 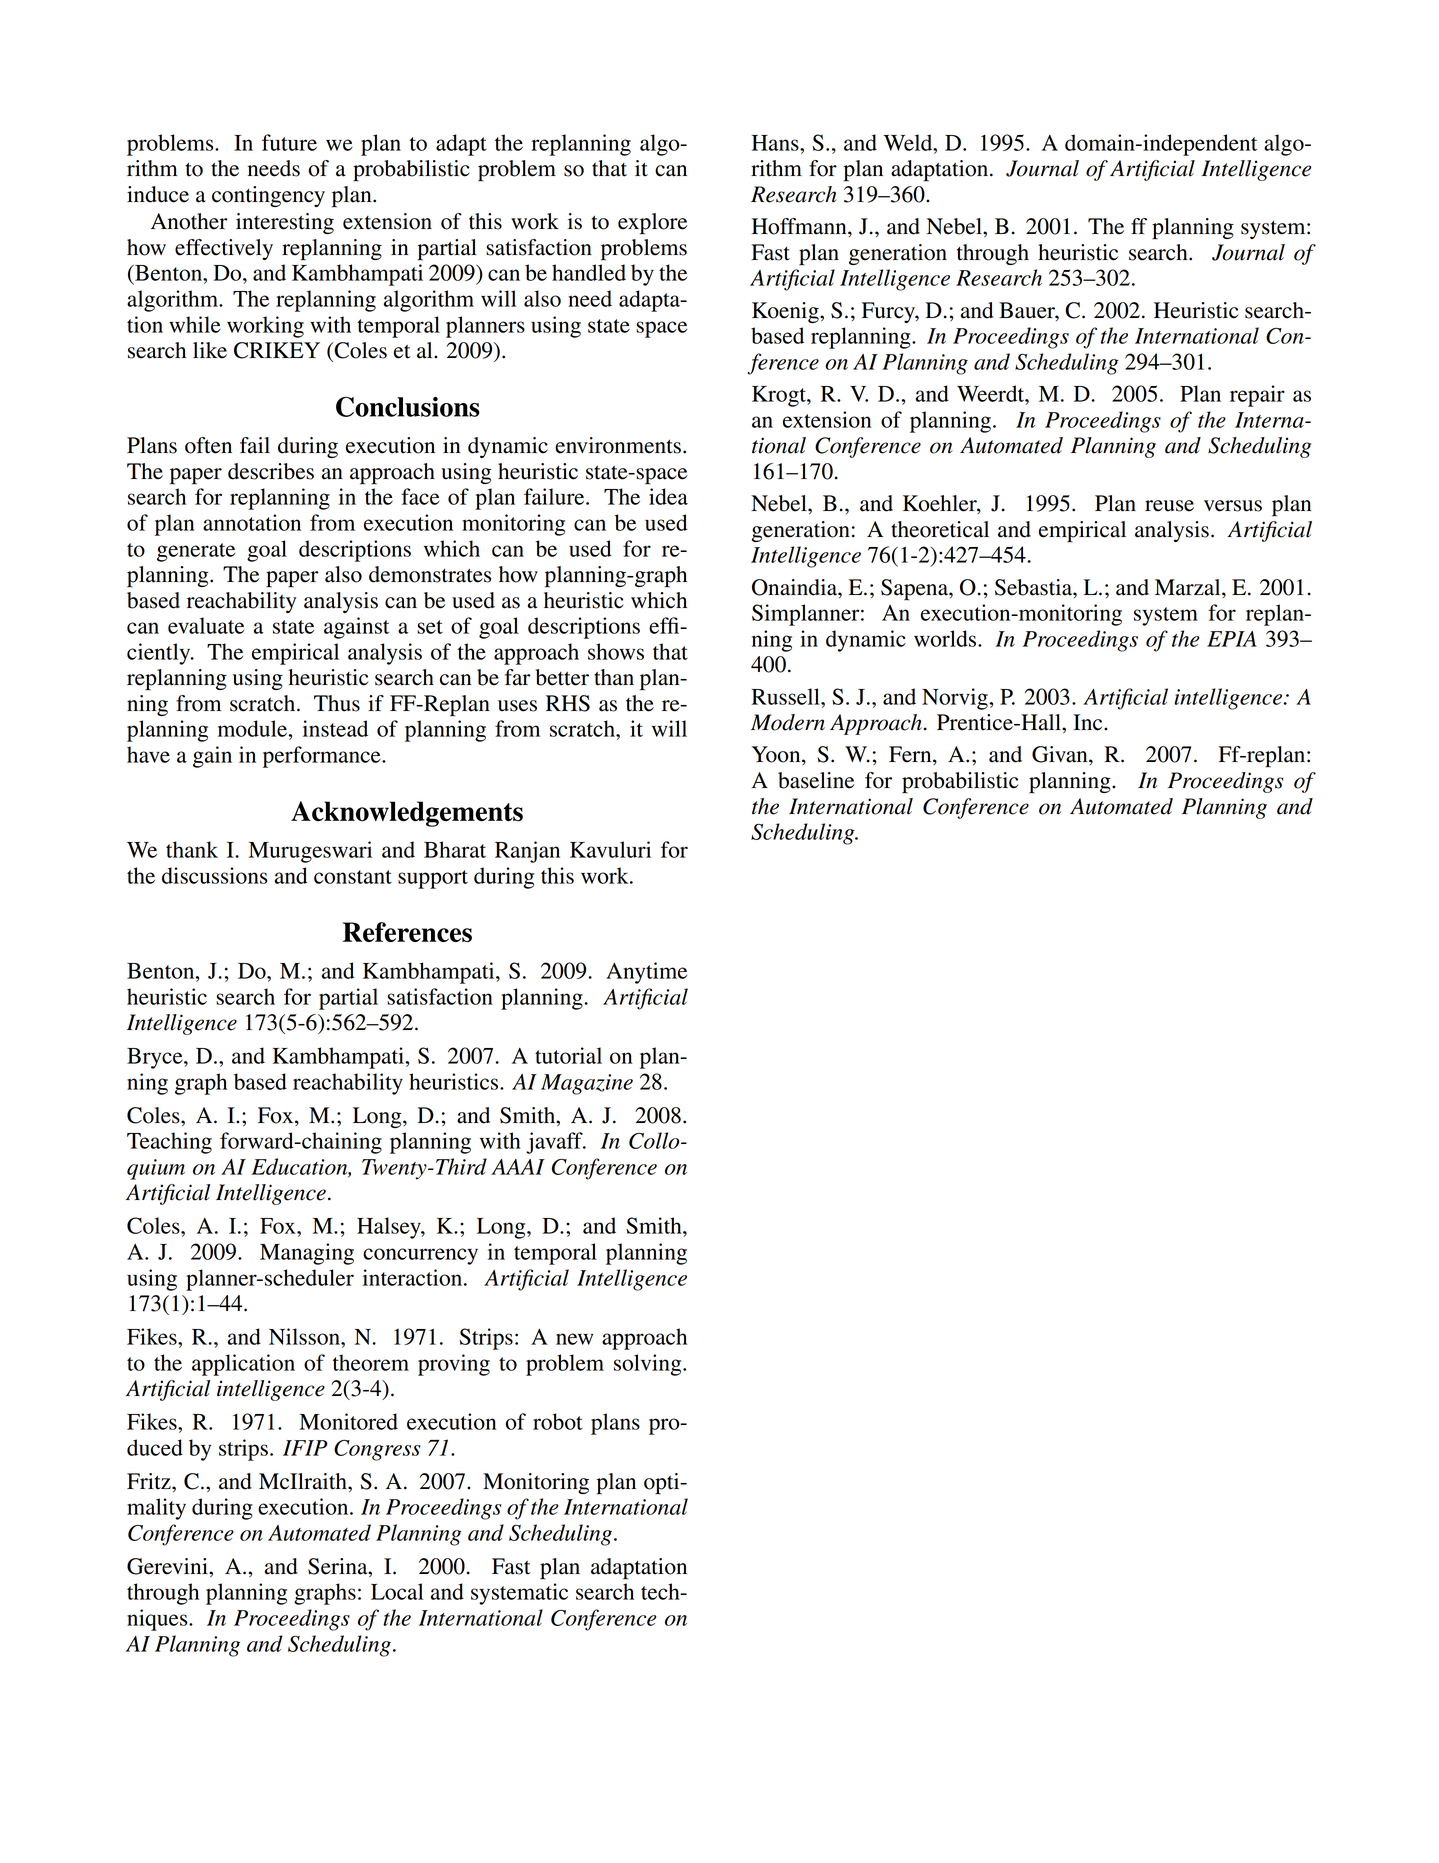 What do you see at coordinates (268, 196) in the screenshot?
I see `contingency` at bounding box center [268, 196].
